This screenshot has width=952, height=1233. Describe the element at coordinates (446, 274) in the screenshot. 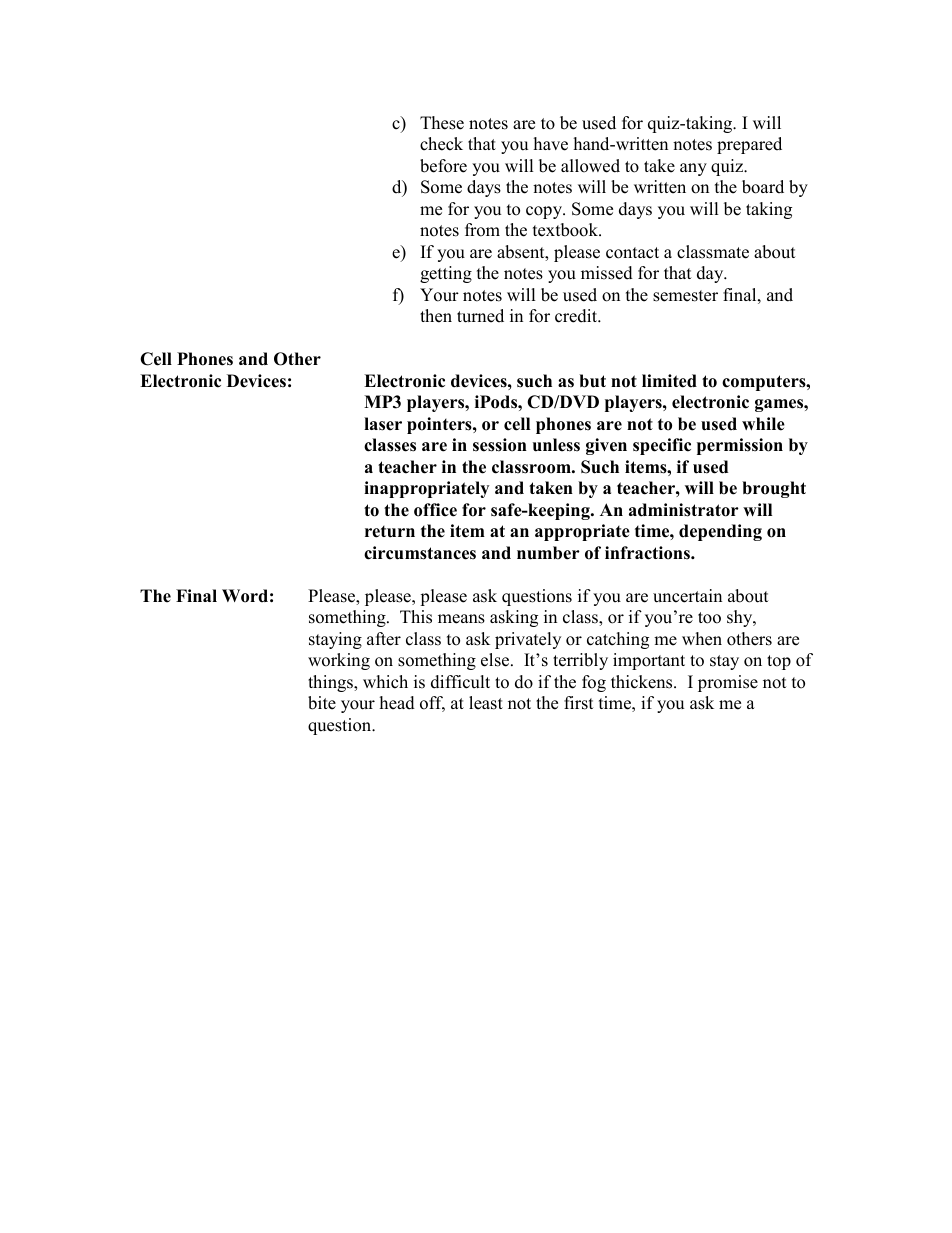

I see `getting` at that location.
